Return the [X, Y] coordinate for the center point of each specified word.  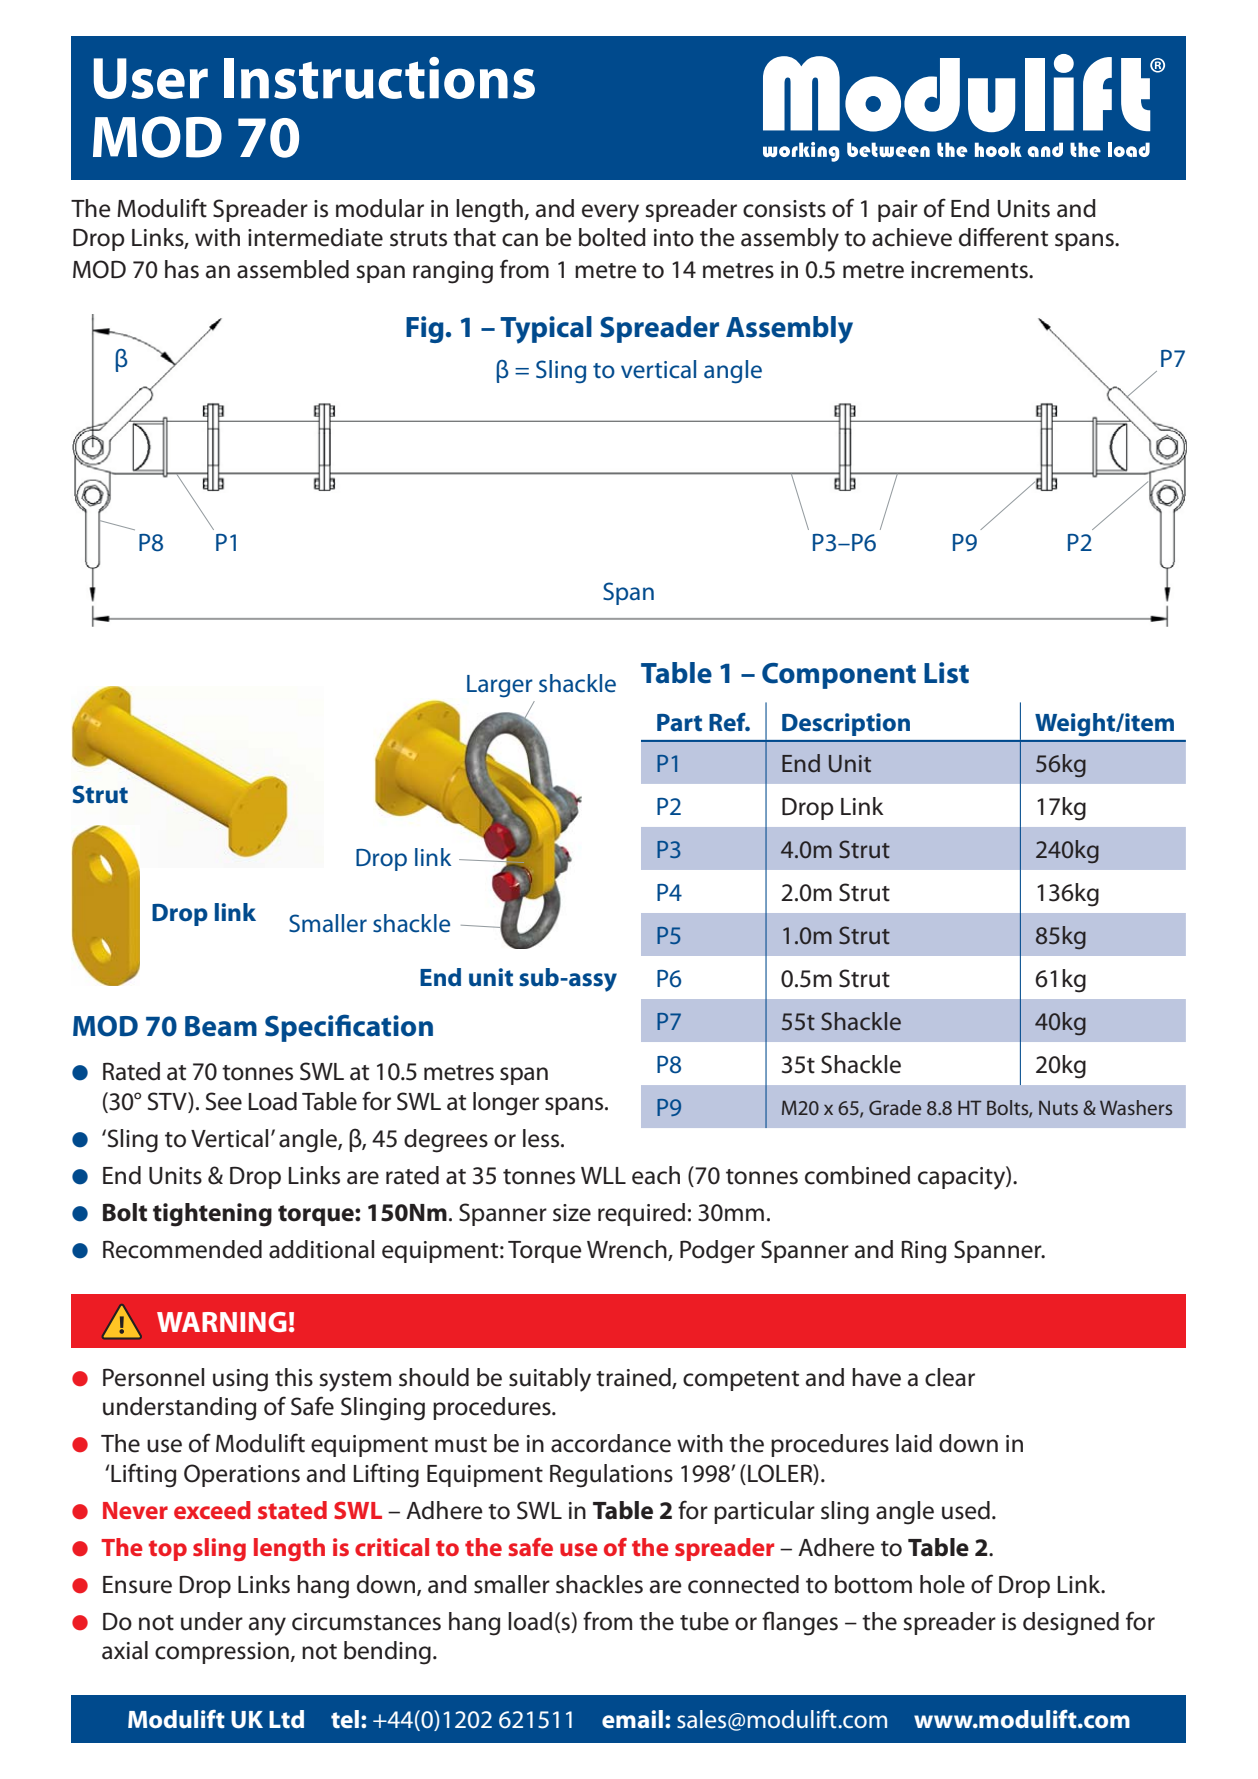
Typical [546, 330]
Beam [221, 1026]
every [610, 213]
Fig [425, 329]
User [151, 78]
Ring [924, 1252]
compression [222, 1653]
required [641, 1214]
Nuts [1058, 1108]
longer [506, 1104]
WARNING [222, 1322]
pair [898, 211]
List [946, 673]
